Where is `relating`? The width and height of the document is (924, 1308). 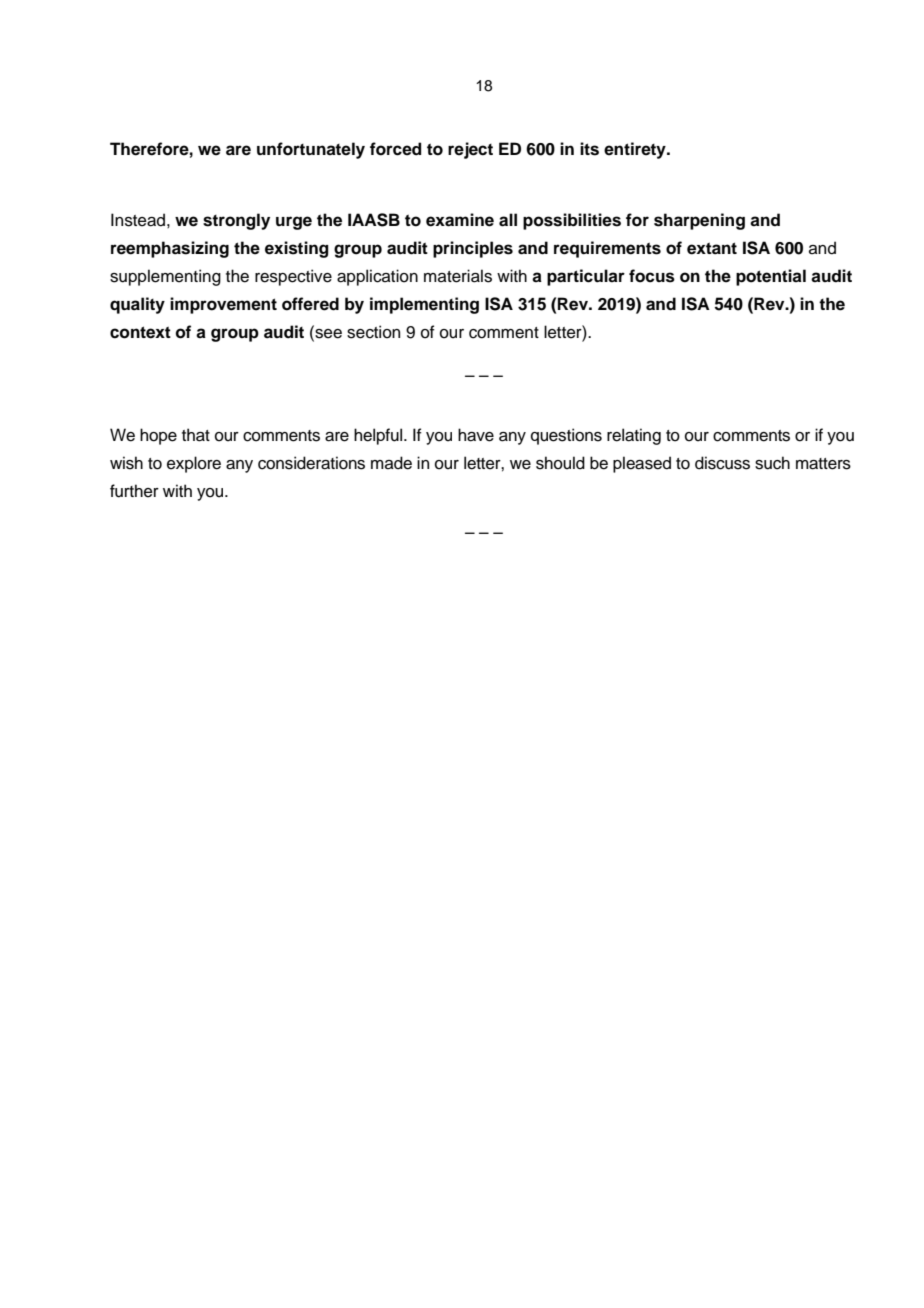
relating is located at coordinates (634, 436).
